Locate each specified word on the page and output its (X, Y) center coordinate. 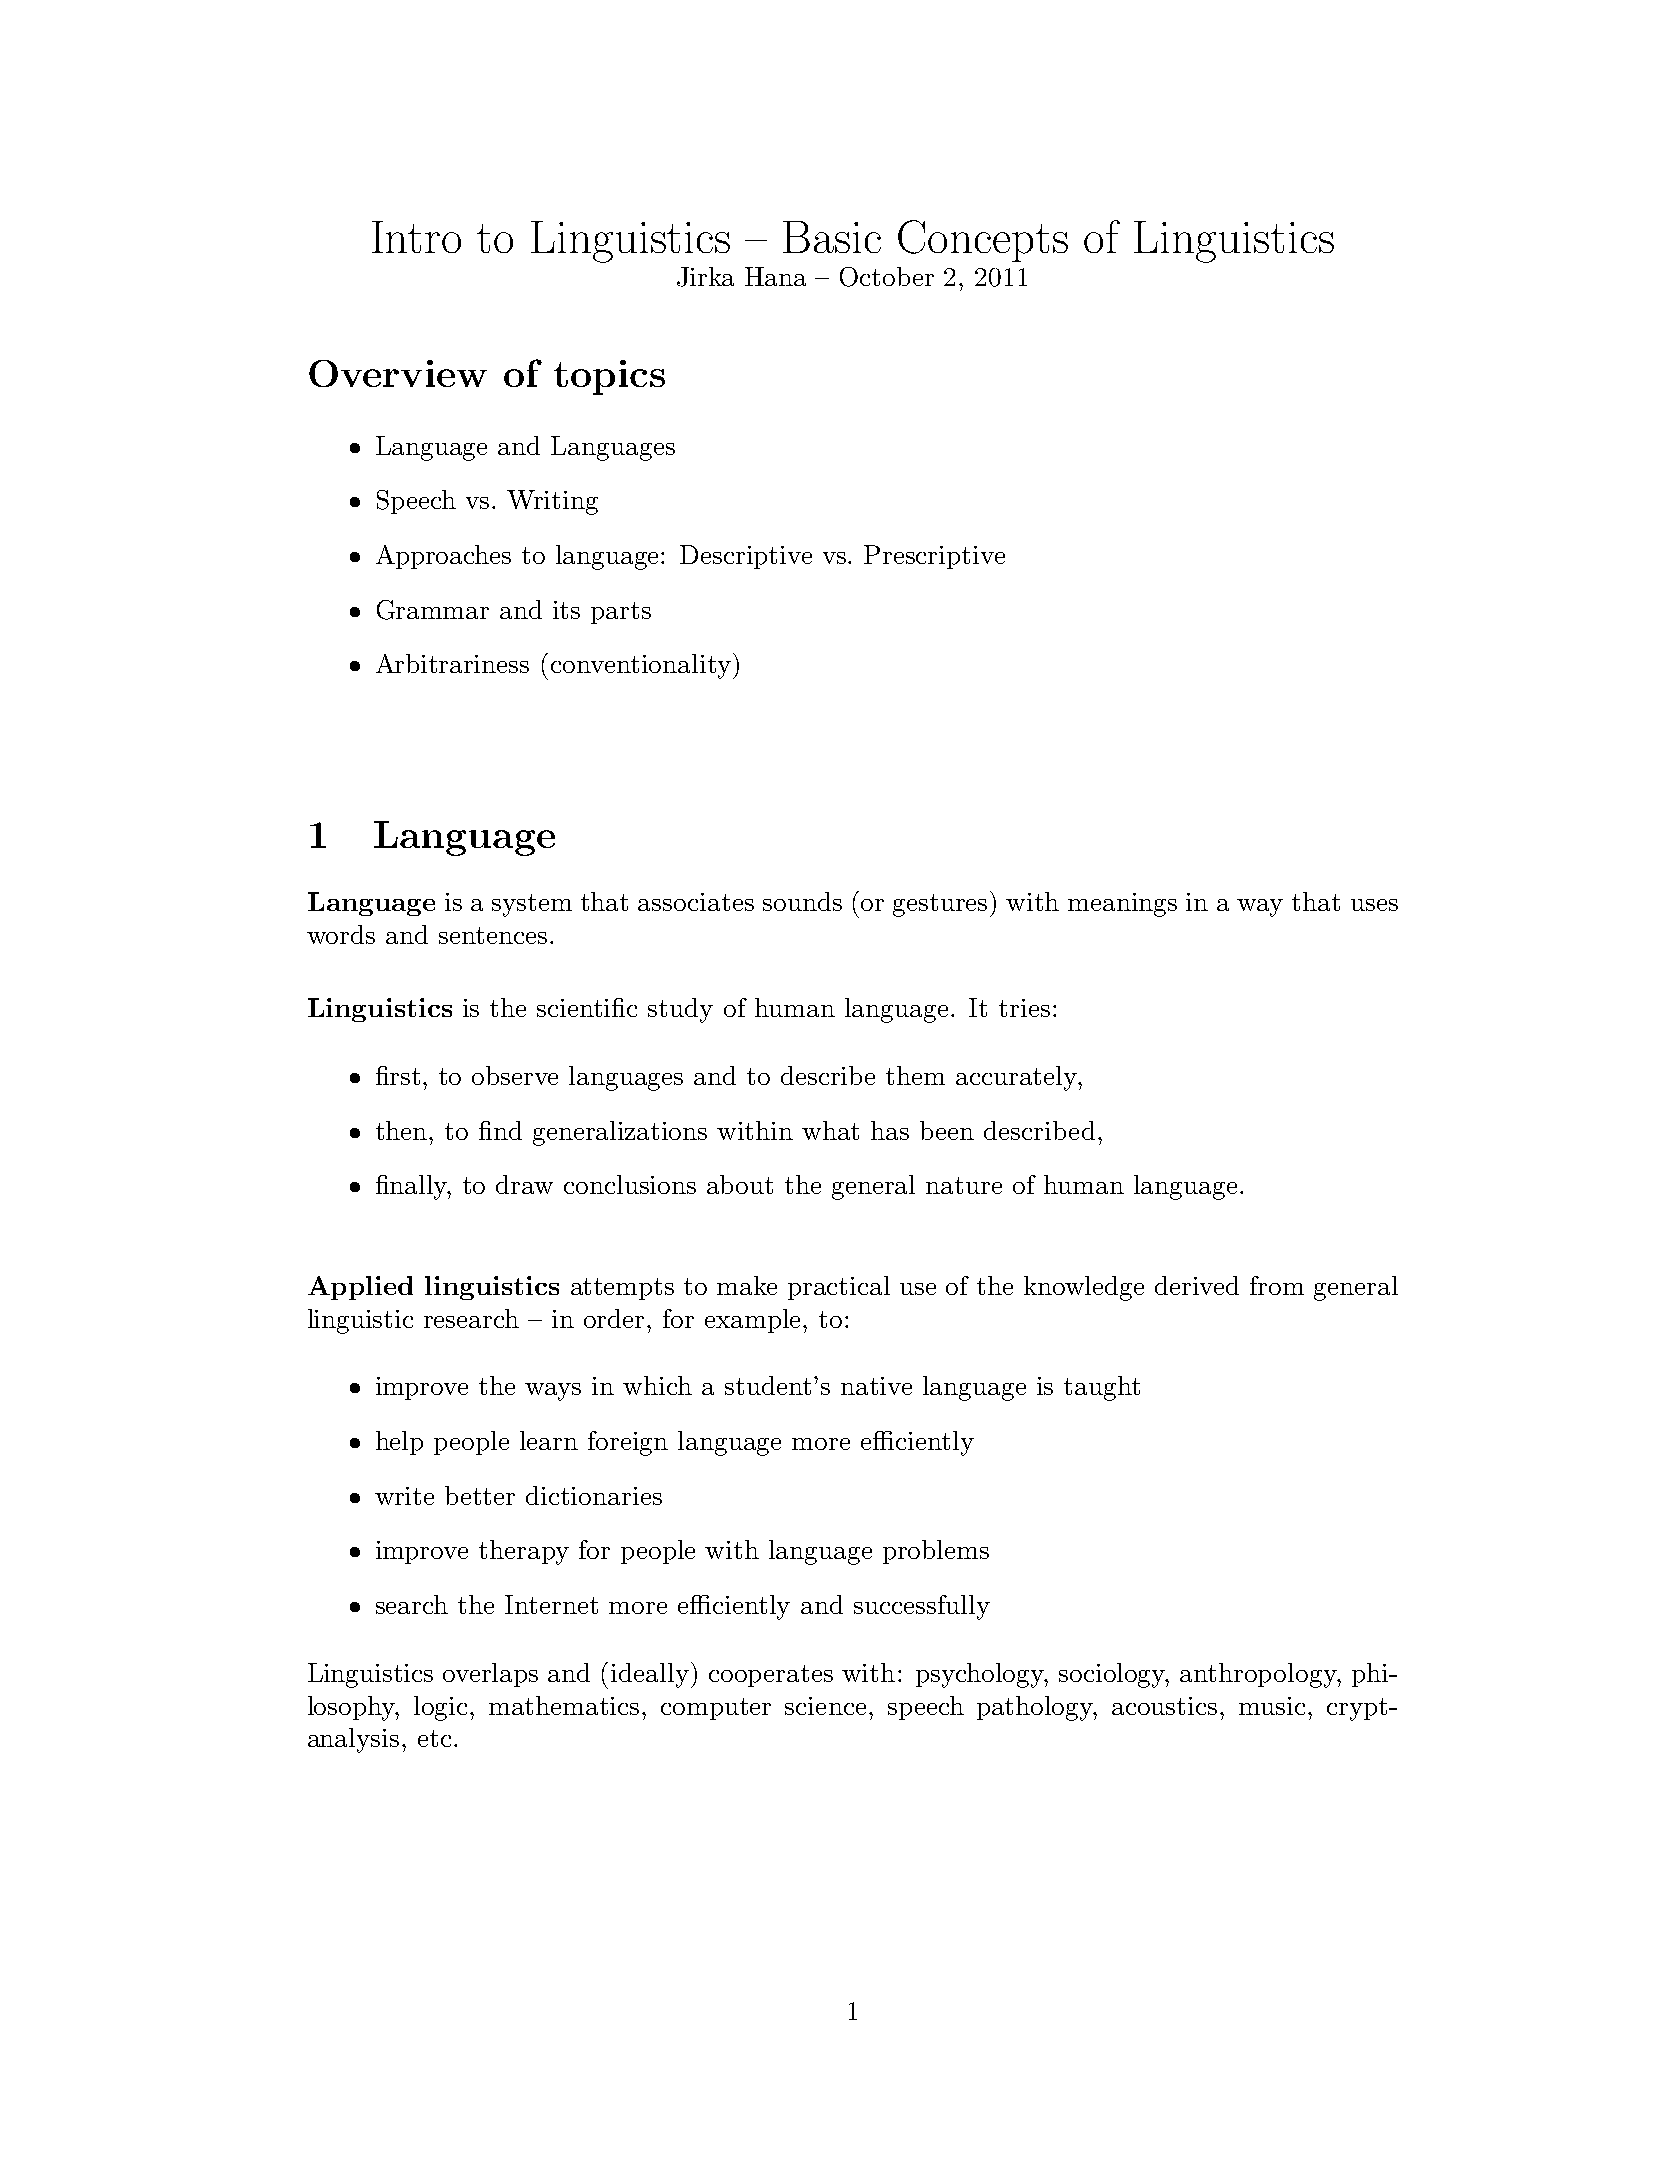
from (1277, 1285)
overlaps (490, 1675)
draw (524, 1184)
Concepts (983, 241)
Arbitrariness (452, 663)
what (830, 1130)
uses (1374, 905)
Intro (416, 237)
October (887, 277)
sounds (802, 901)
